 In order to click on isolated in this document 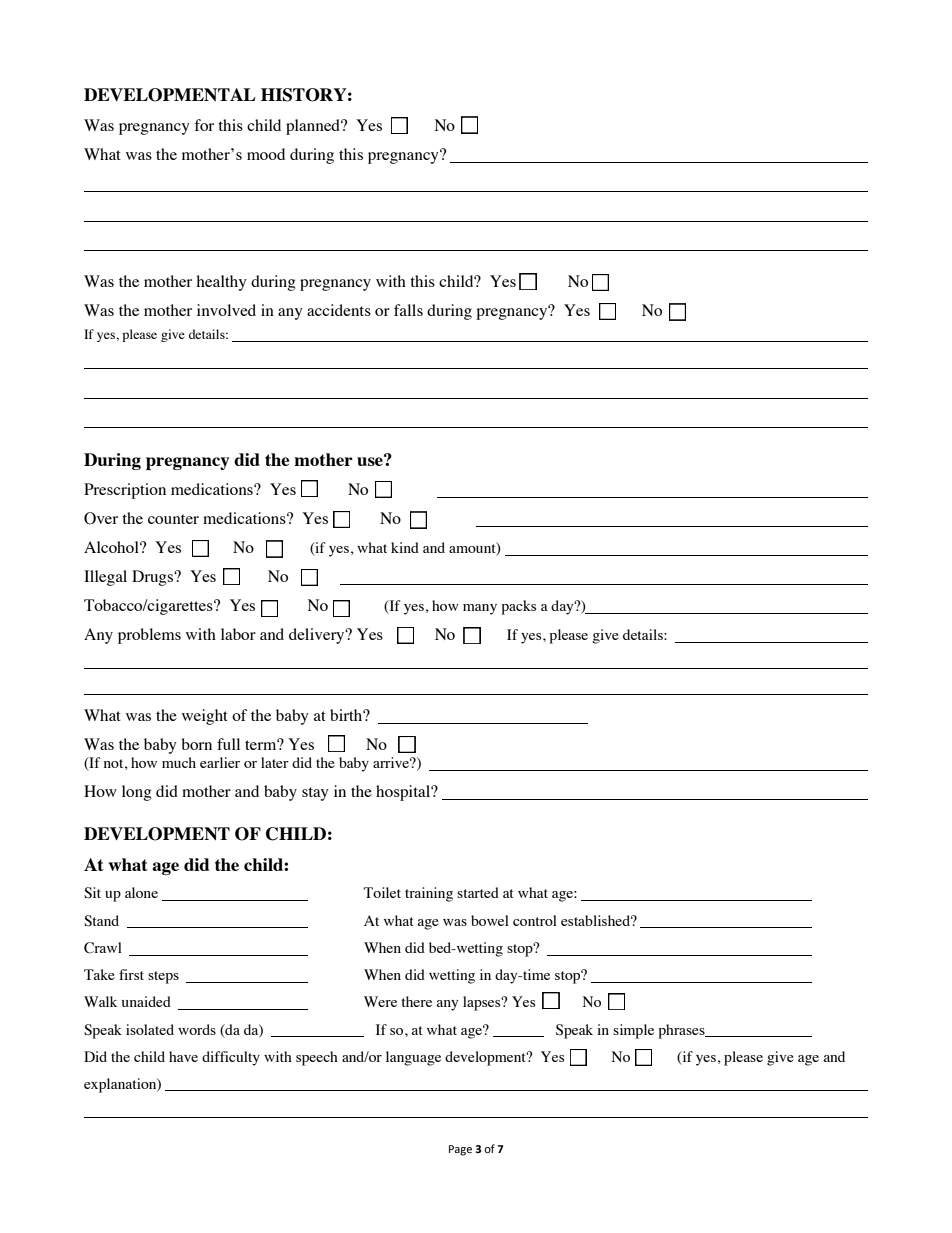, I will do `click(150, 1029)`.
